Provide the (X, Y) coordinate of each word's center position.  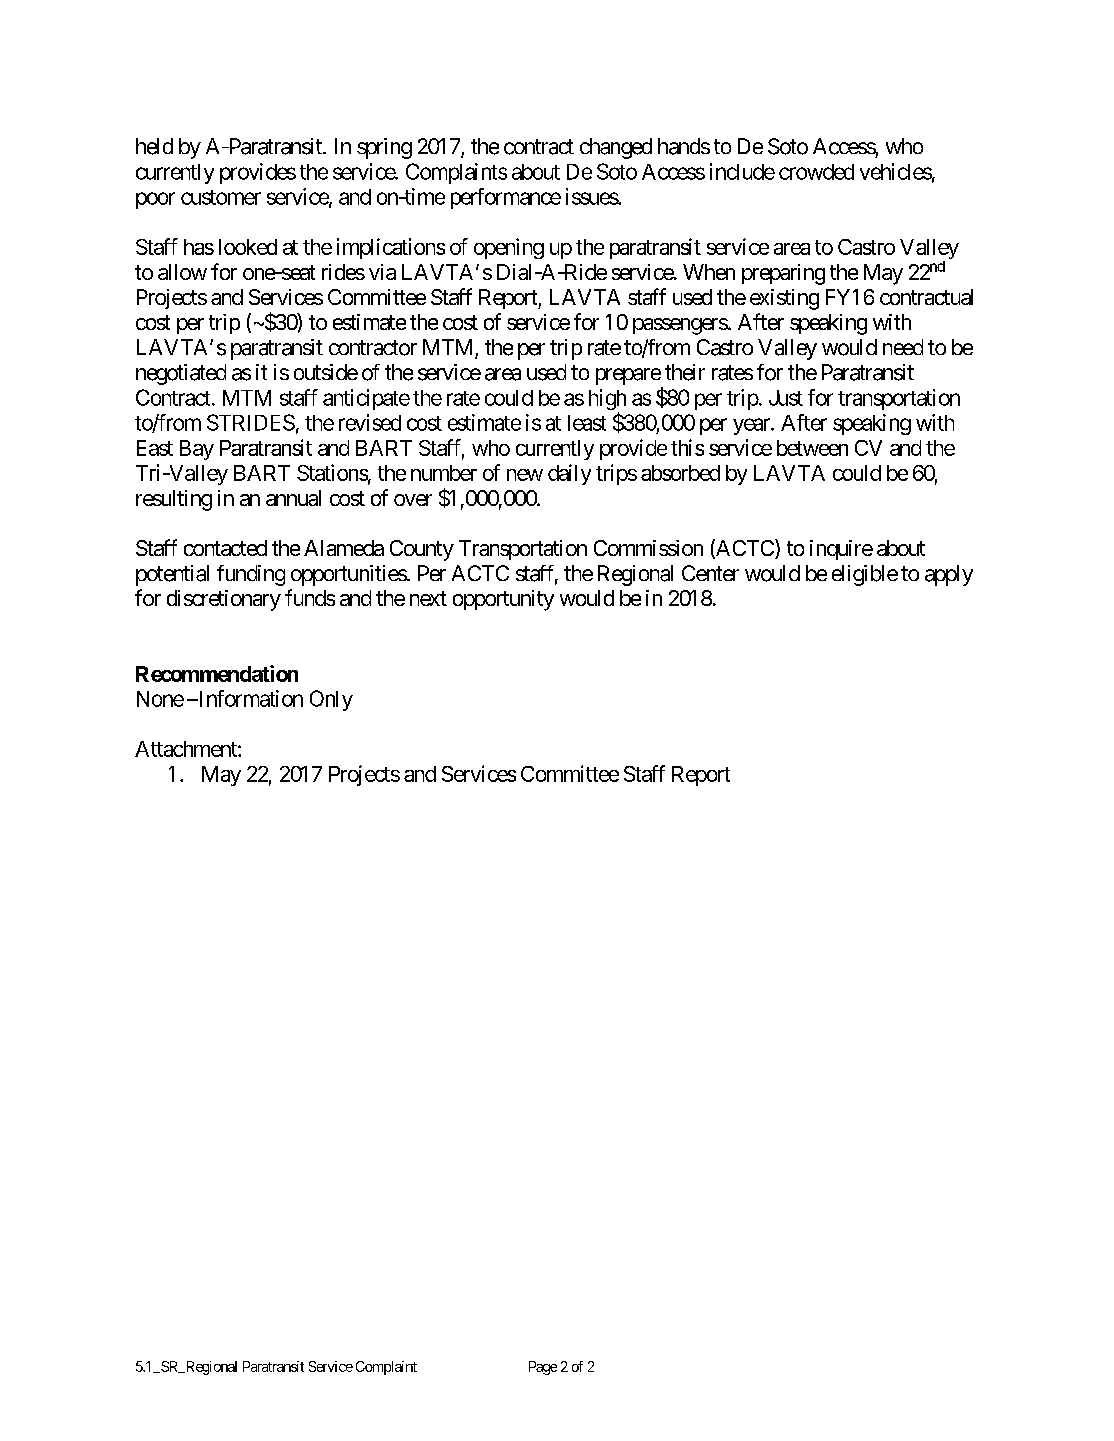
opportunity (503, 600)
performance (506, 198)
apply (949, 575)
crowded (816, 172)
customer (221, 197)
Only (331, 700)
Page (543, 1368)
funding (251, 575)
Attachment (187, 749)
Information (249, 698)
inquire (841, 550)
